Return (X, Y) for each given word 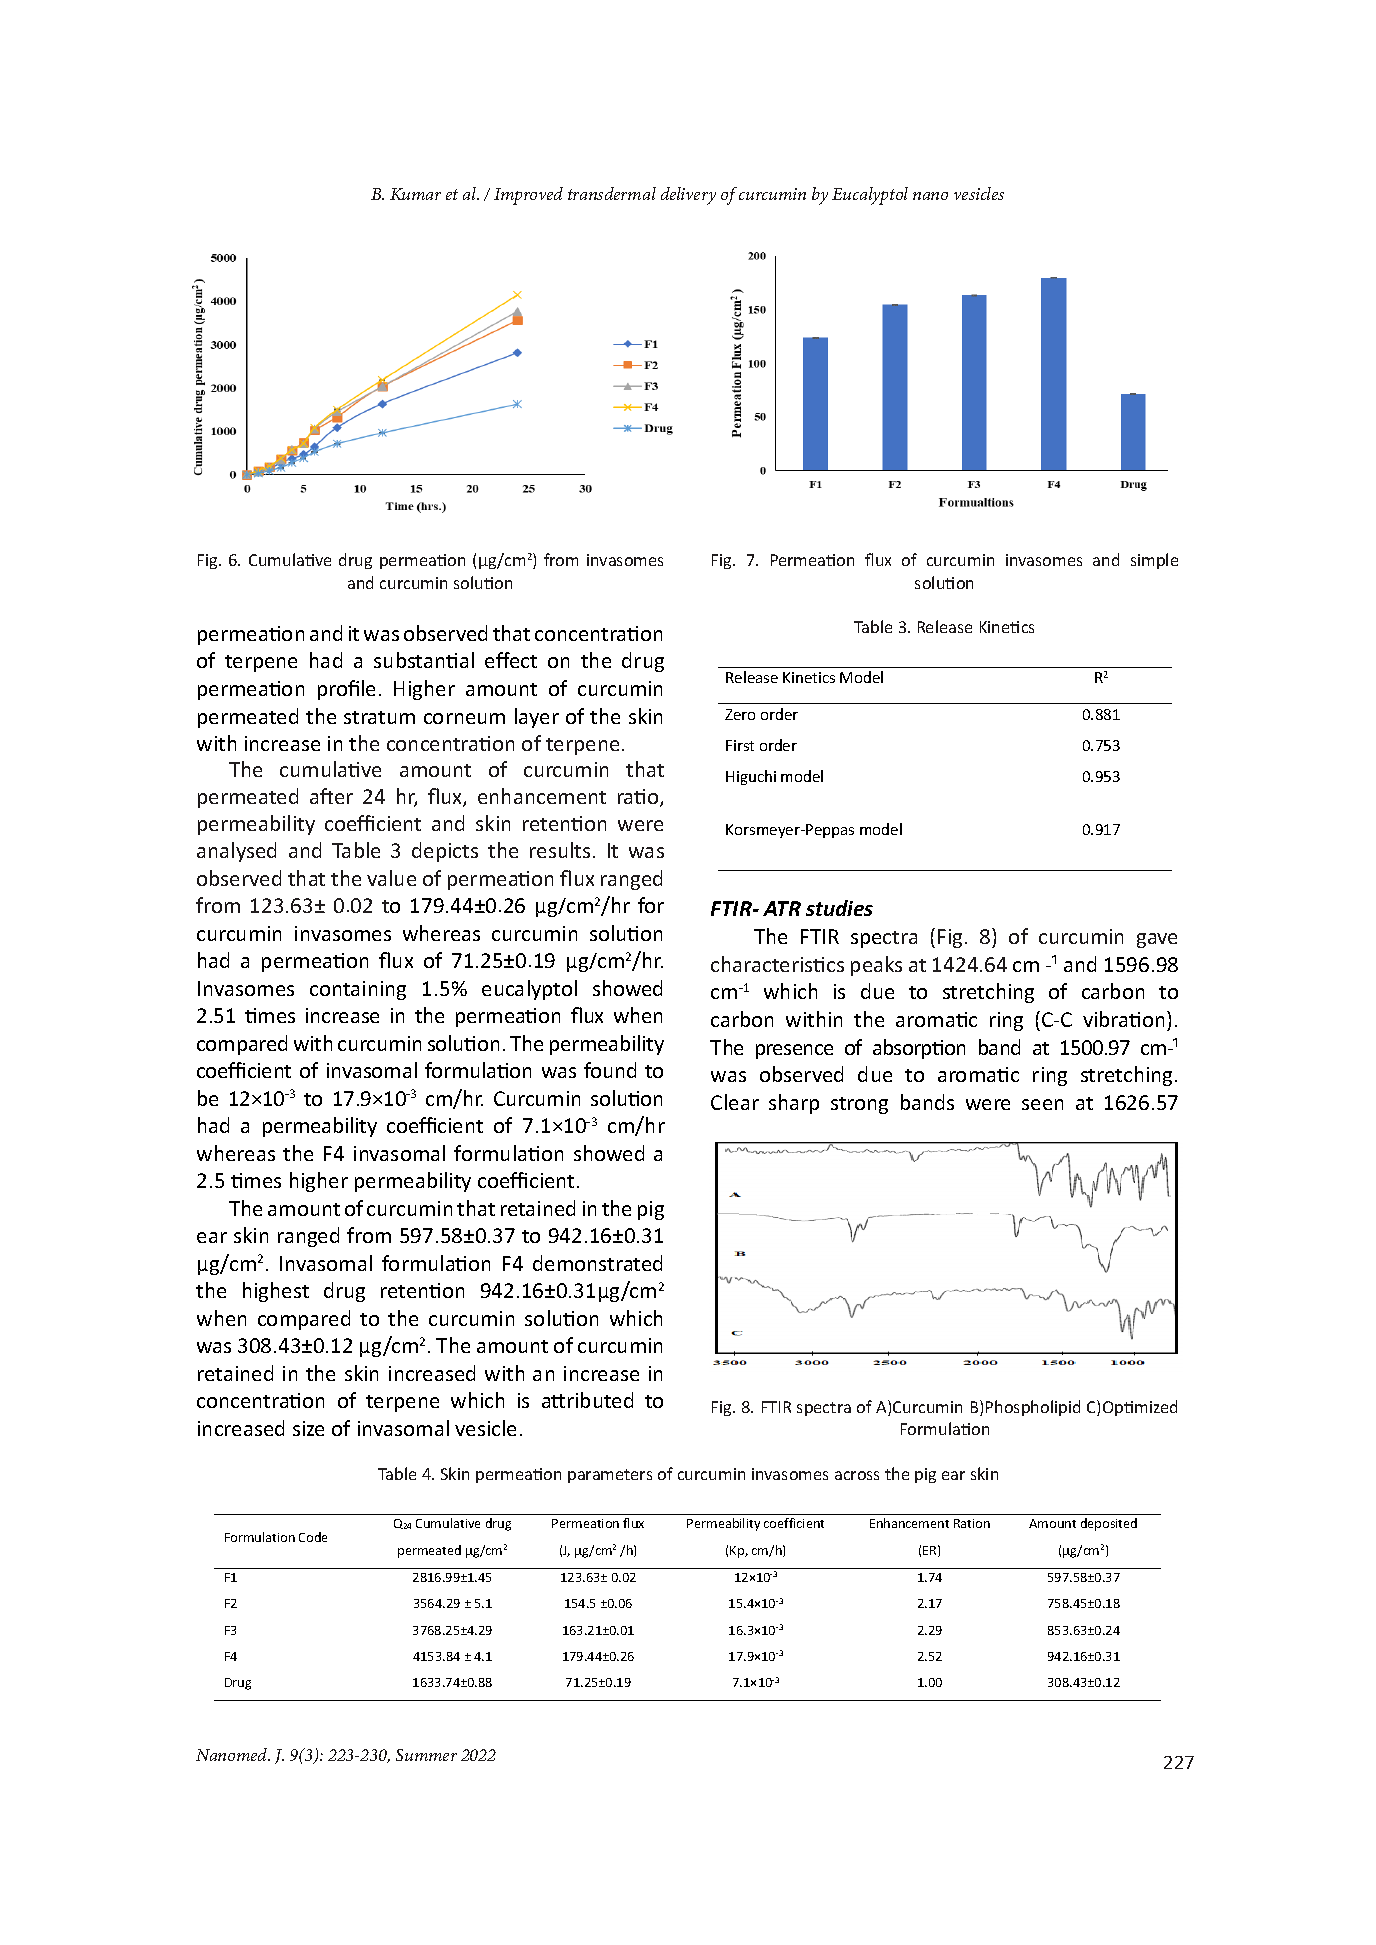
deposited (1109, 1524)
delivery (688, 196)
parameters (610, 1476)
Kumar (415, 194)
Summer (426, 1755)
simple (1154, 561)
